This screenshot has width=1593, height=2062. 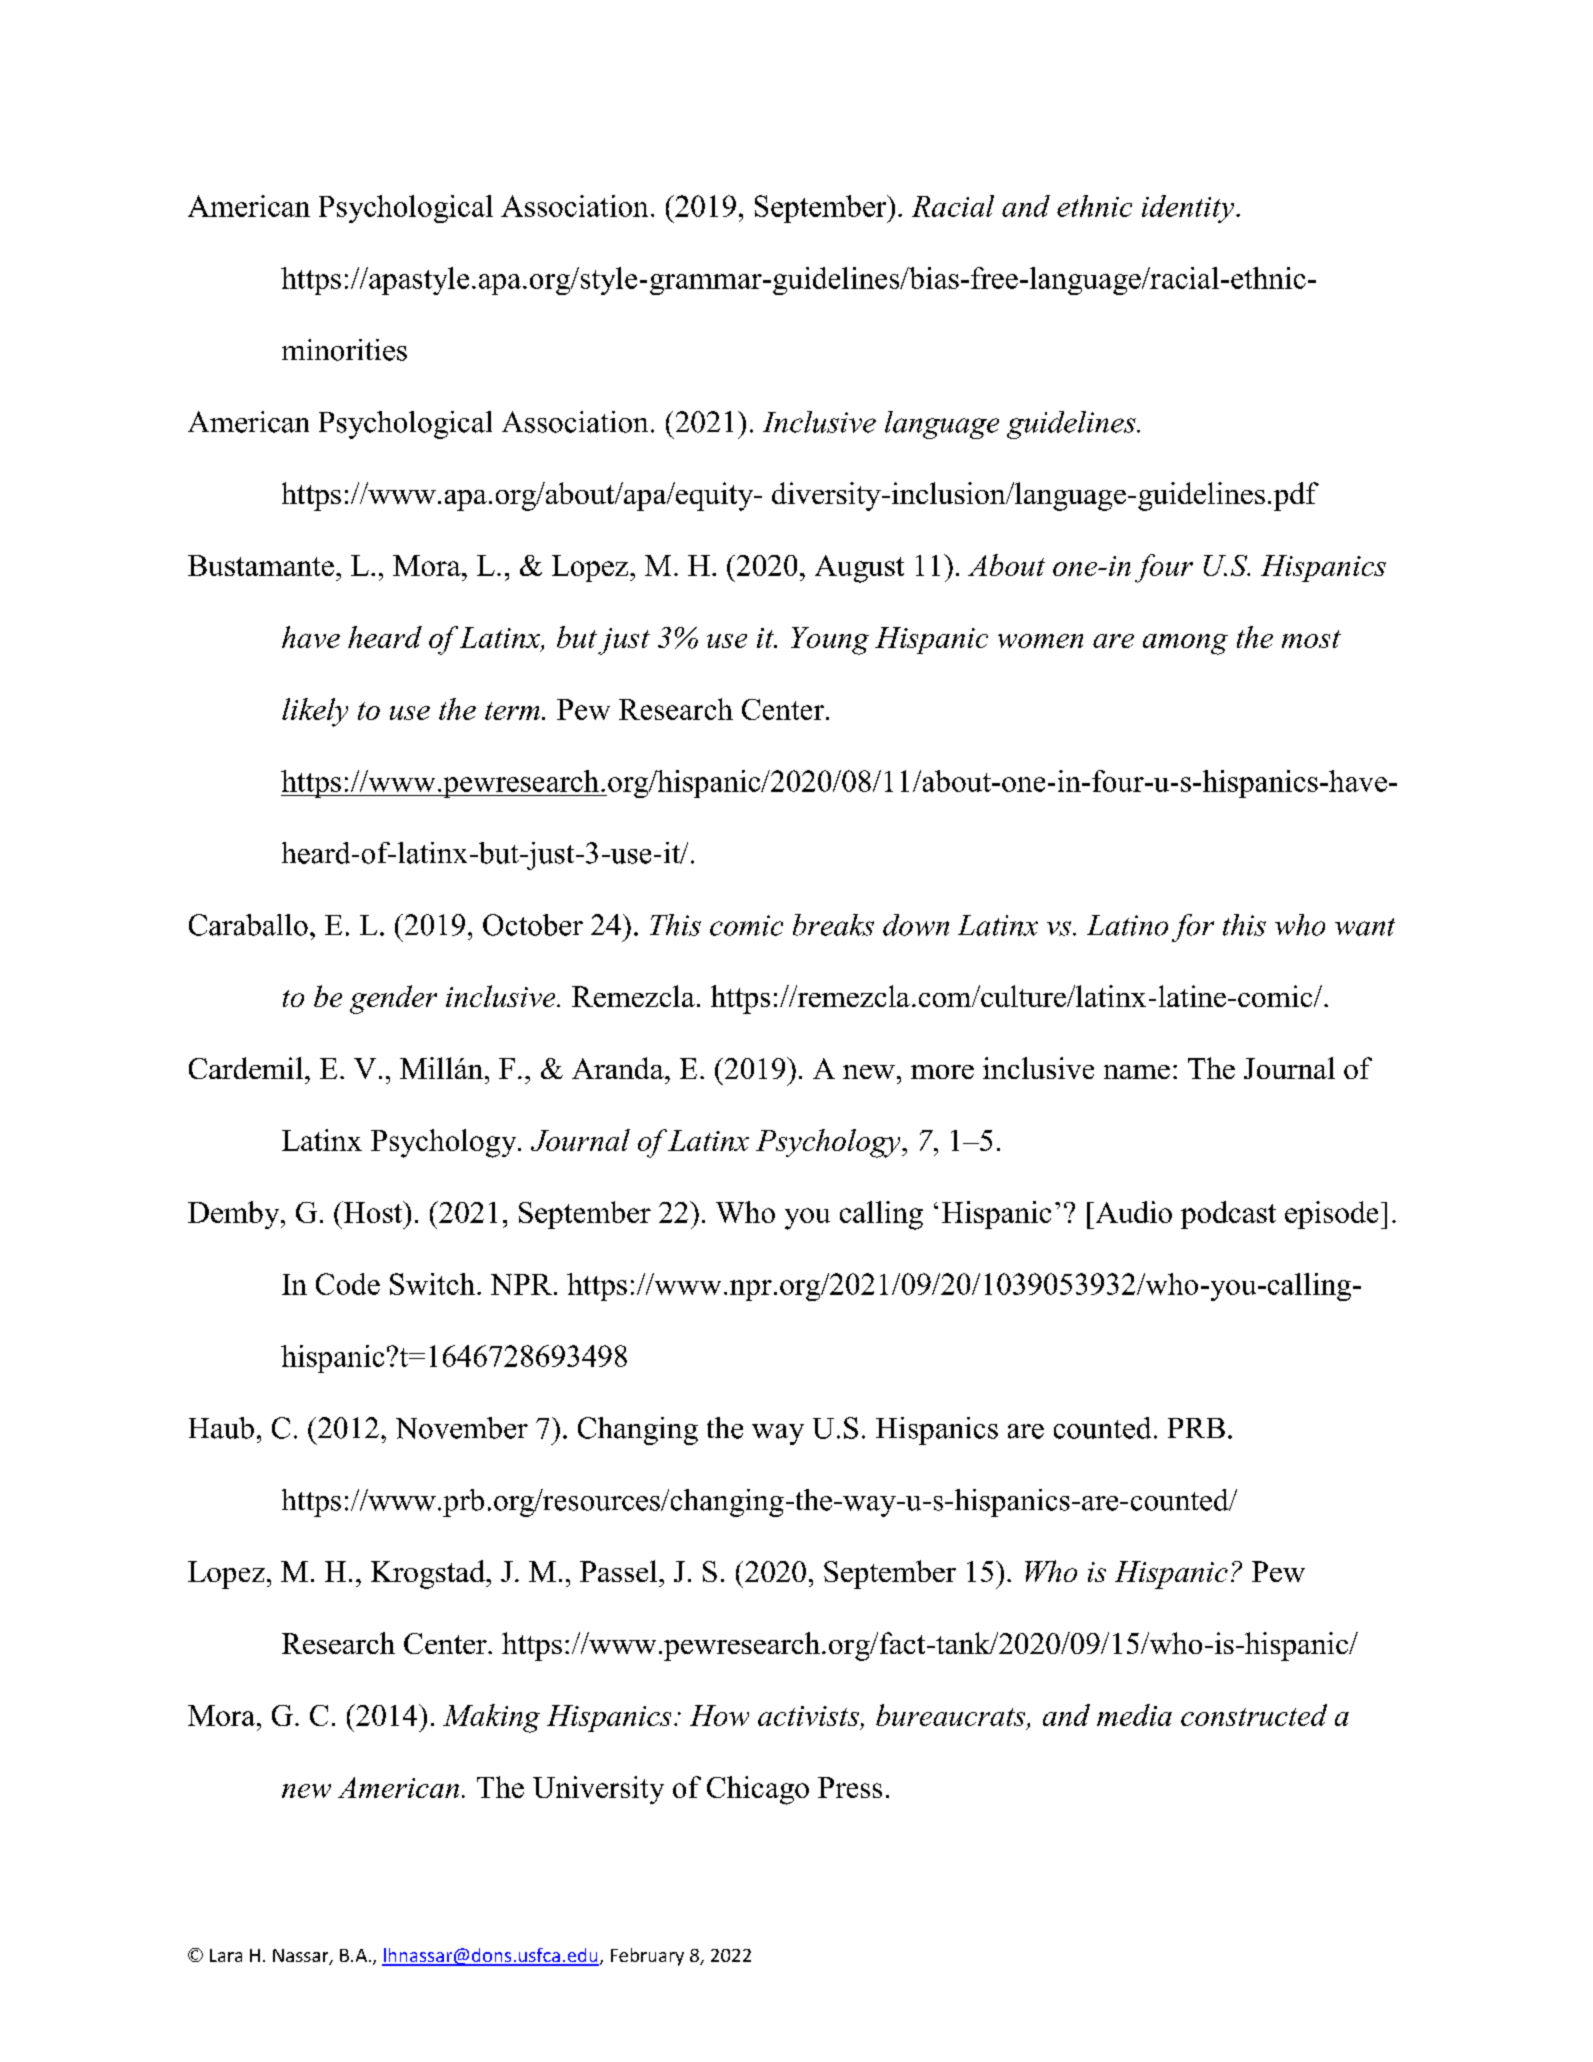 I want to click on name, so click(x=1137, y=1072).
